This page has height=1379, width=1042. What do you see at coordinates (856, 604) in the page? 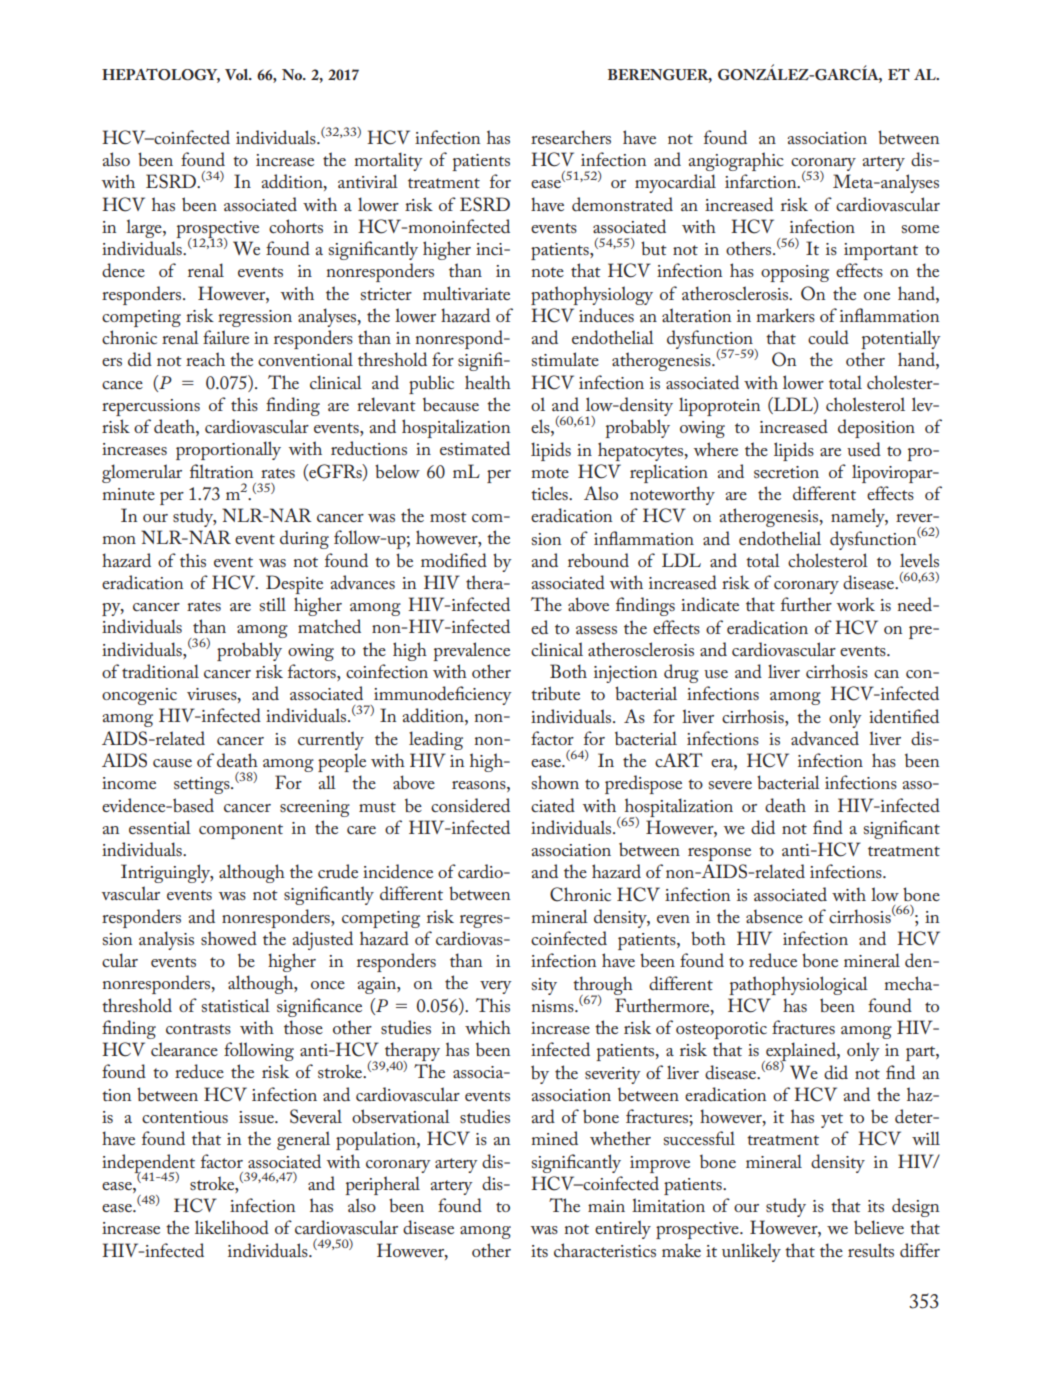
I see `work` at bounding box center [856, 604].
